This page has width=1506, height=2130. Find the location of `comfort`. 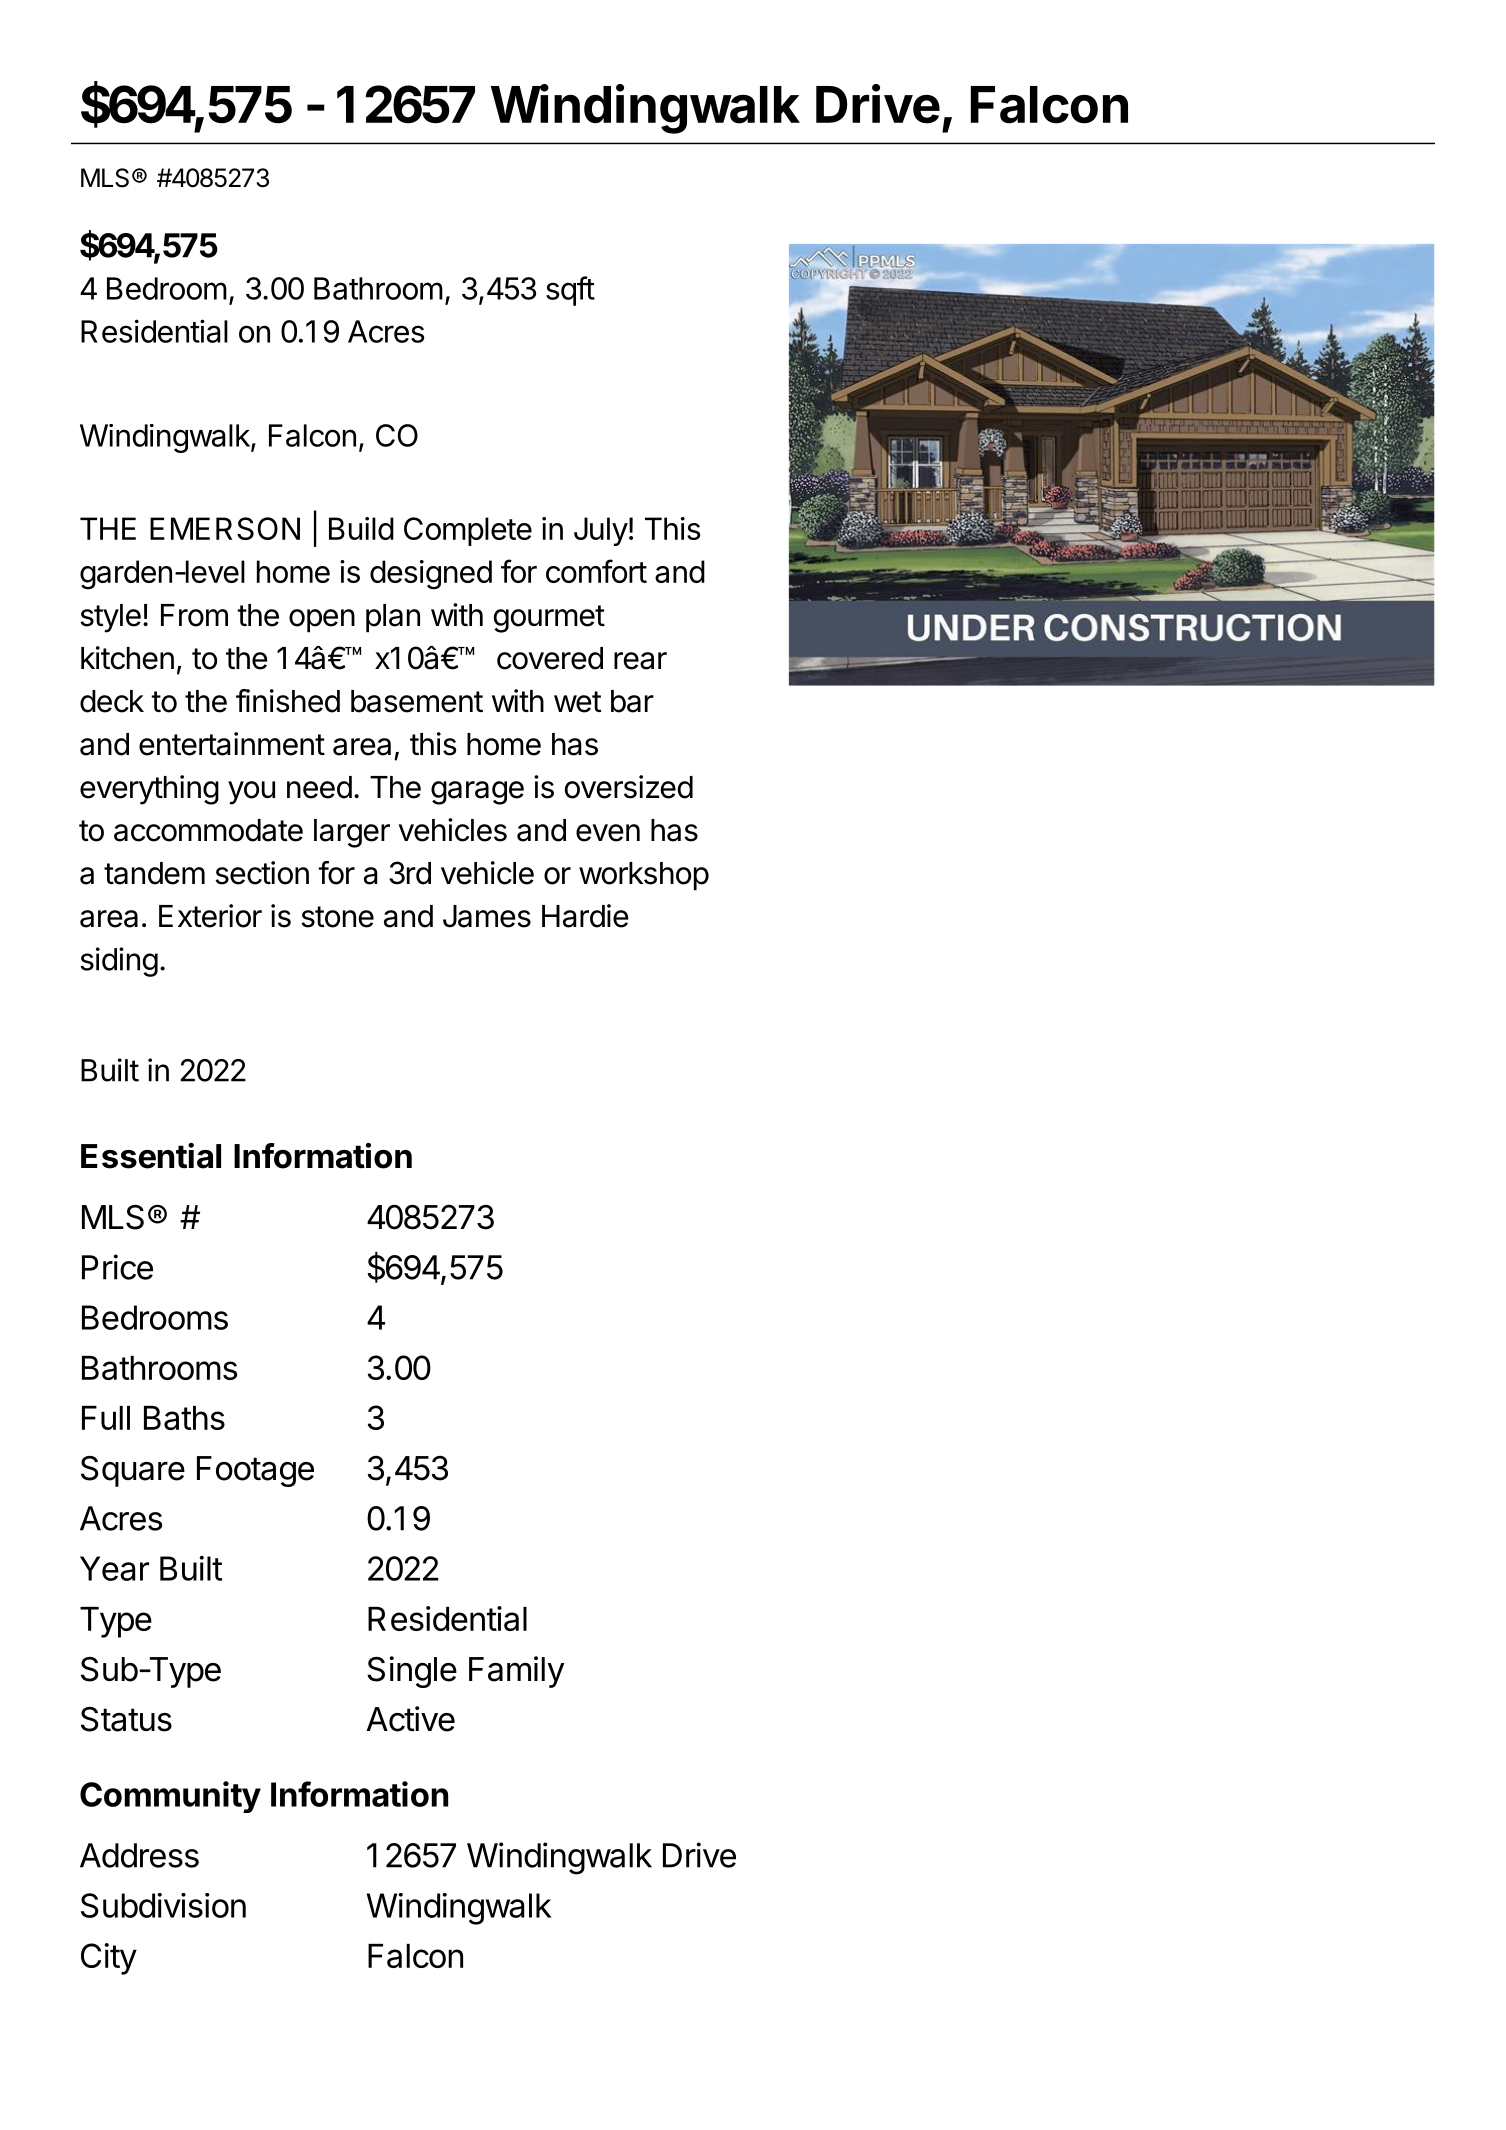

comfort is located at coordinates (596, 571).
